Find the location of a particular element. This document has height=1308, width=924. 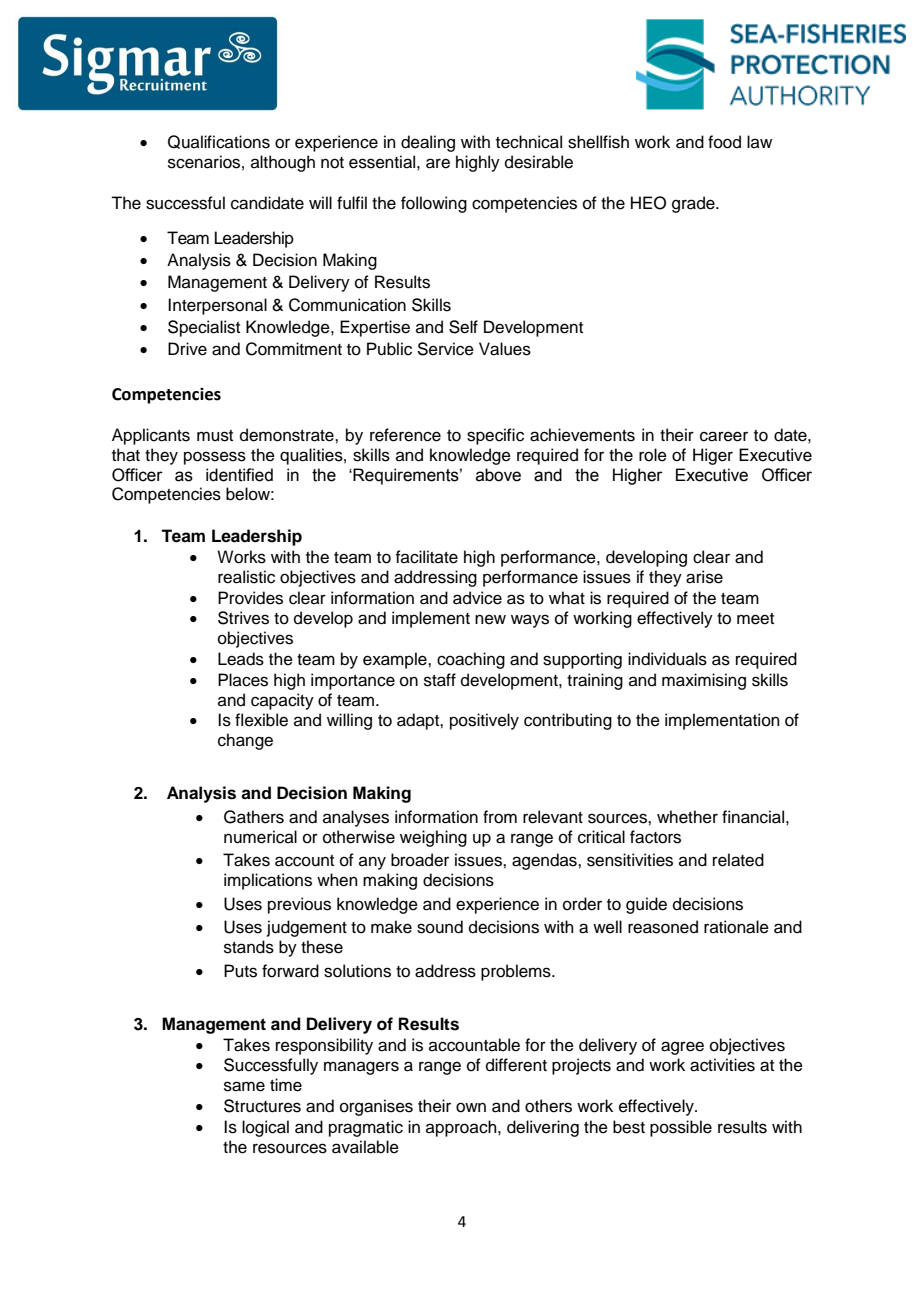

possible is located at coordinates (681, 1128).
